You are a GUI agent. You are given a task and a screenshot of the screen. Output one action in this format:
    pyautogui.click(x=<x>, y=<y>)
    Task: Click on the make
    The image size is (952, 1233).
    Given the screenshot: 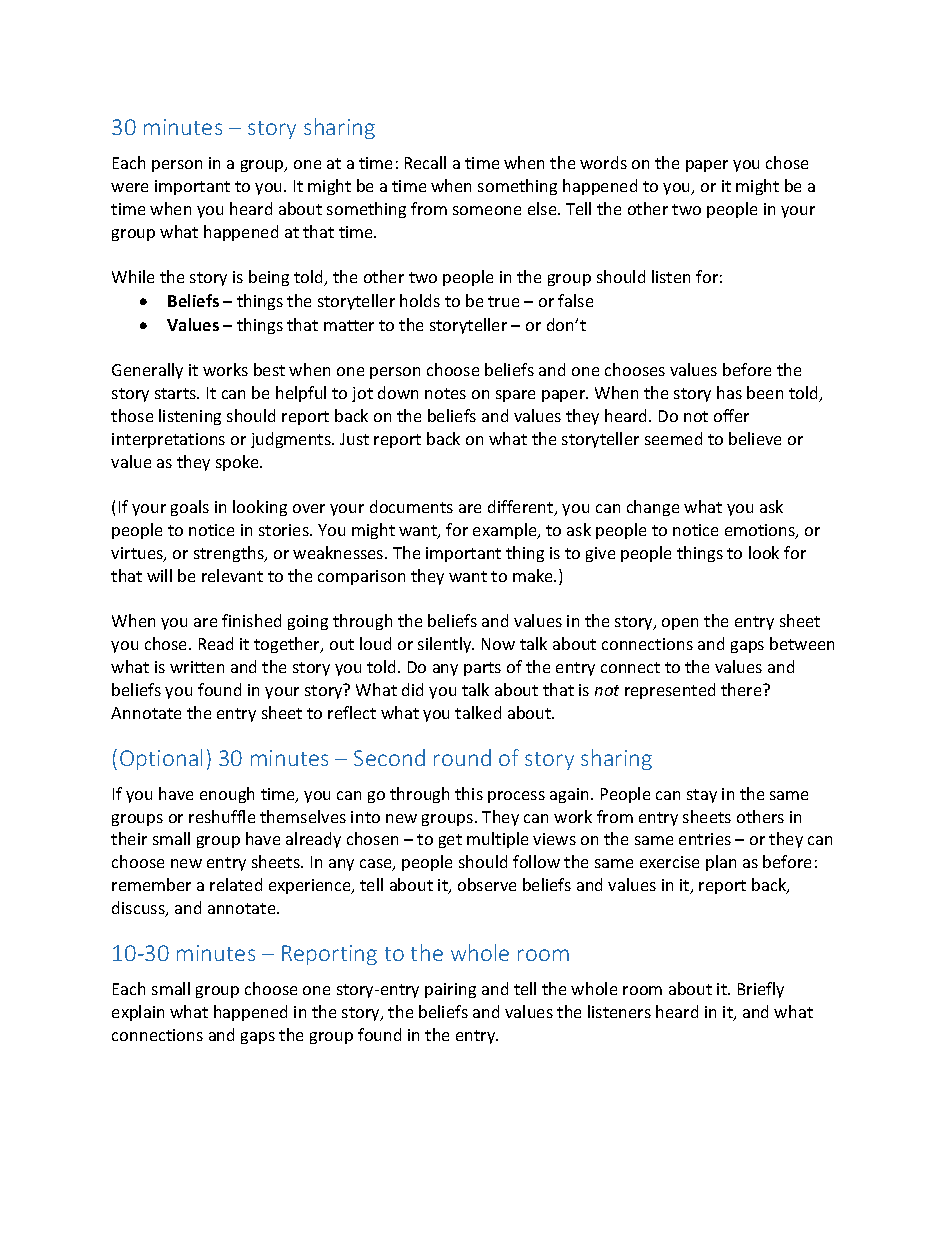 What is the action you would take?
    pyautogui.click(x=534, y=575)
